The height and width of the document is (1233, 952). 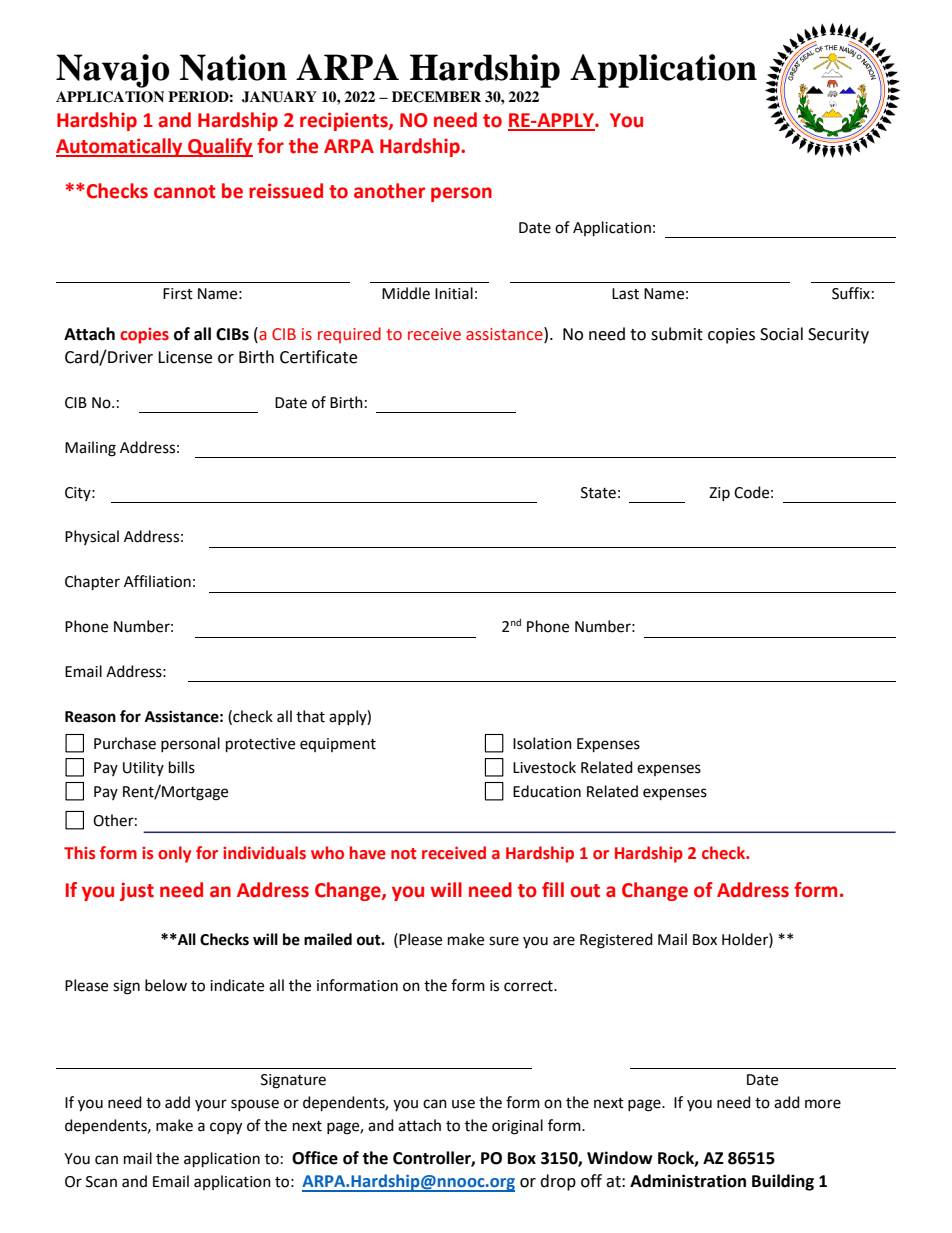 I want to click on copy, so click(x=226, y=1128).
